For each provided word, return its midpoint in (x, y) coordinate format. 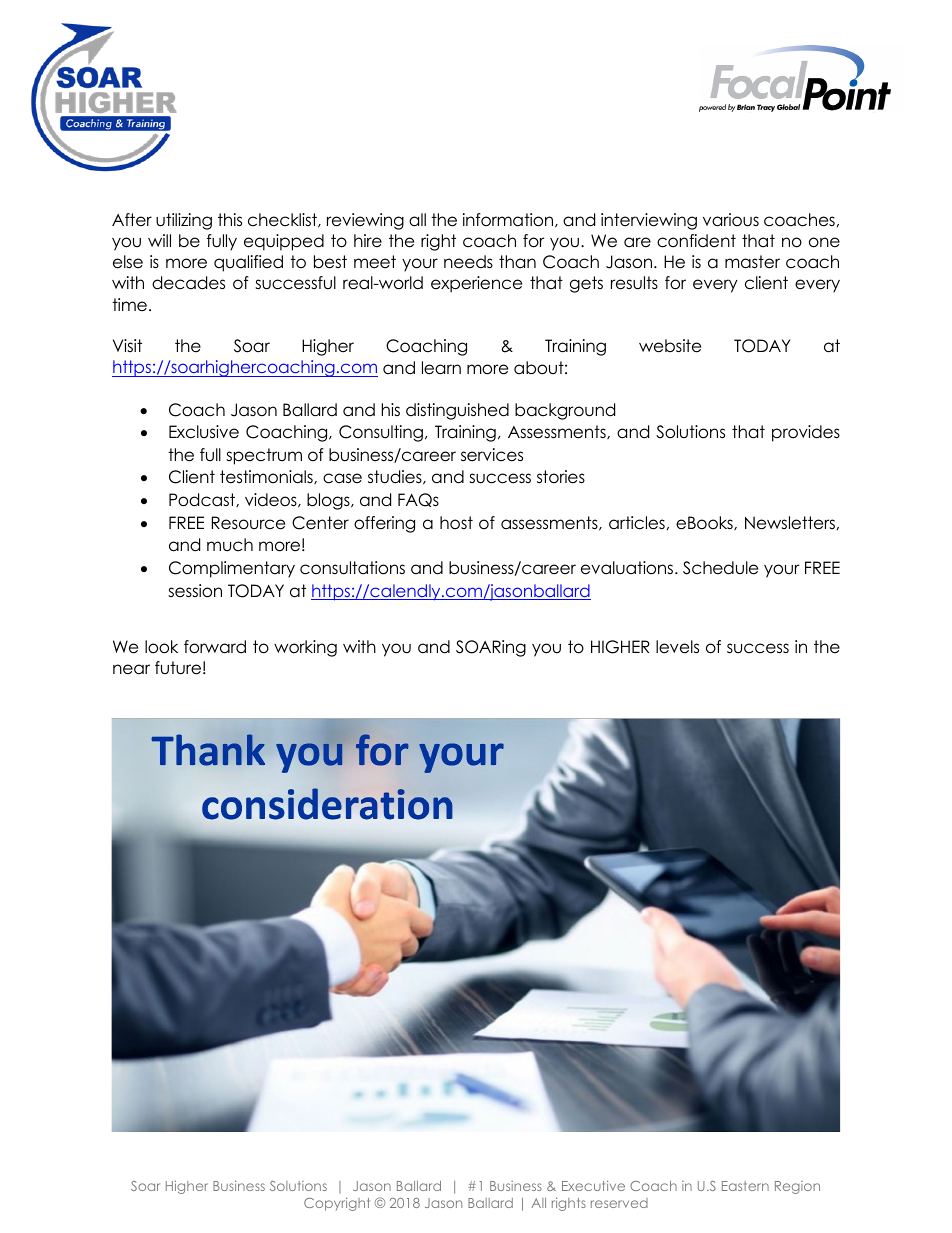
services (492, 455)
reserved (619, 1203)
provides (806, 433)
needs (468, 262)
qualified (248, 263)
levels (677, 647)
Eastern (745, 1186)
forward (215, 647)
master (752, 262)
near (131, 669)
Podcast (203, 500)
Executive (593, 1185)
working (305, 648)
